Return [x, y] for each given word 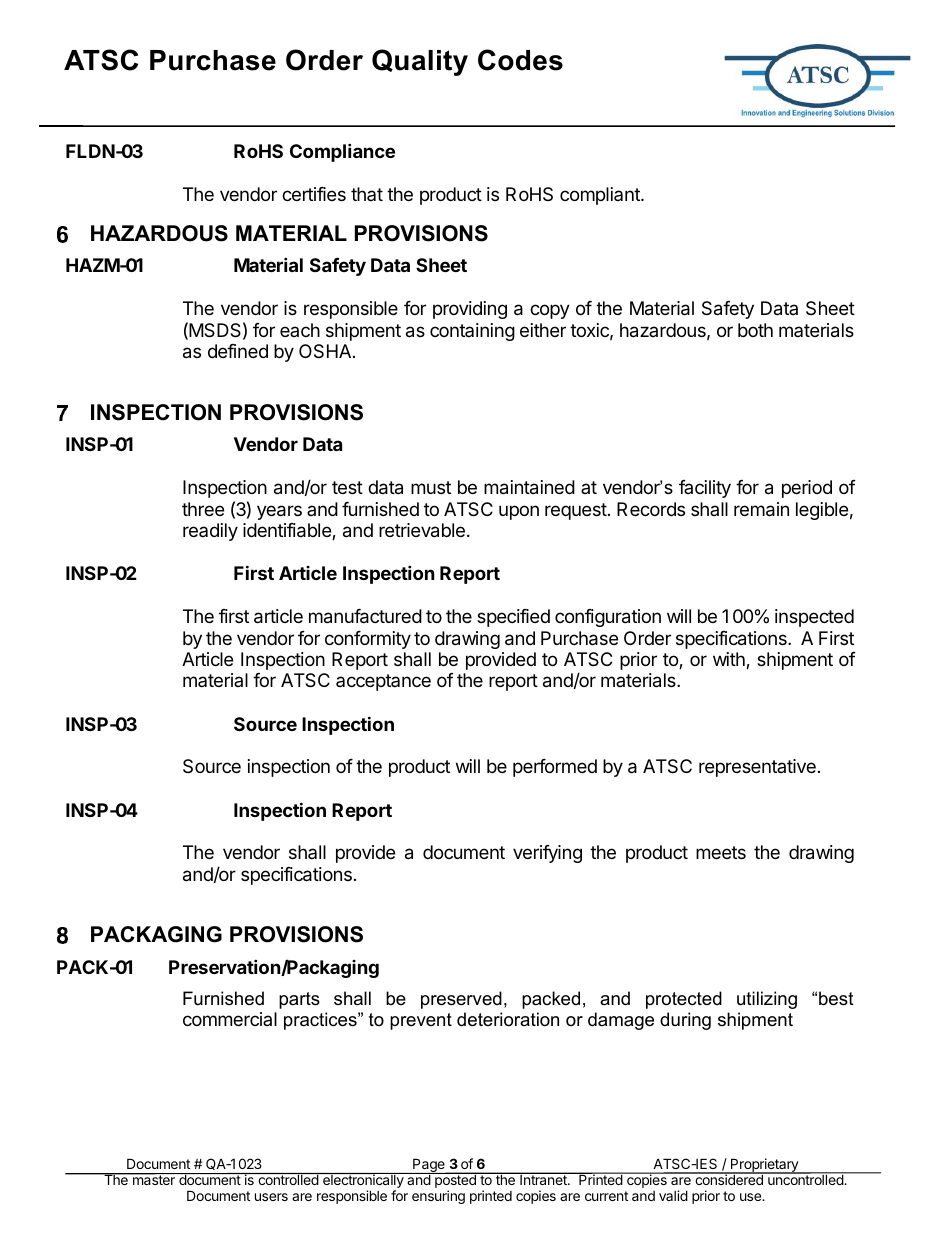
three [203, 509]
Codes [520, 60]
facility [705, 489]
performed [555, 768]
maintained [529, 487]
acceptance [383, 682]
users [271, 1197]
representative [757, 768]
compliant [601, 196]
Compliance [342, 152]
